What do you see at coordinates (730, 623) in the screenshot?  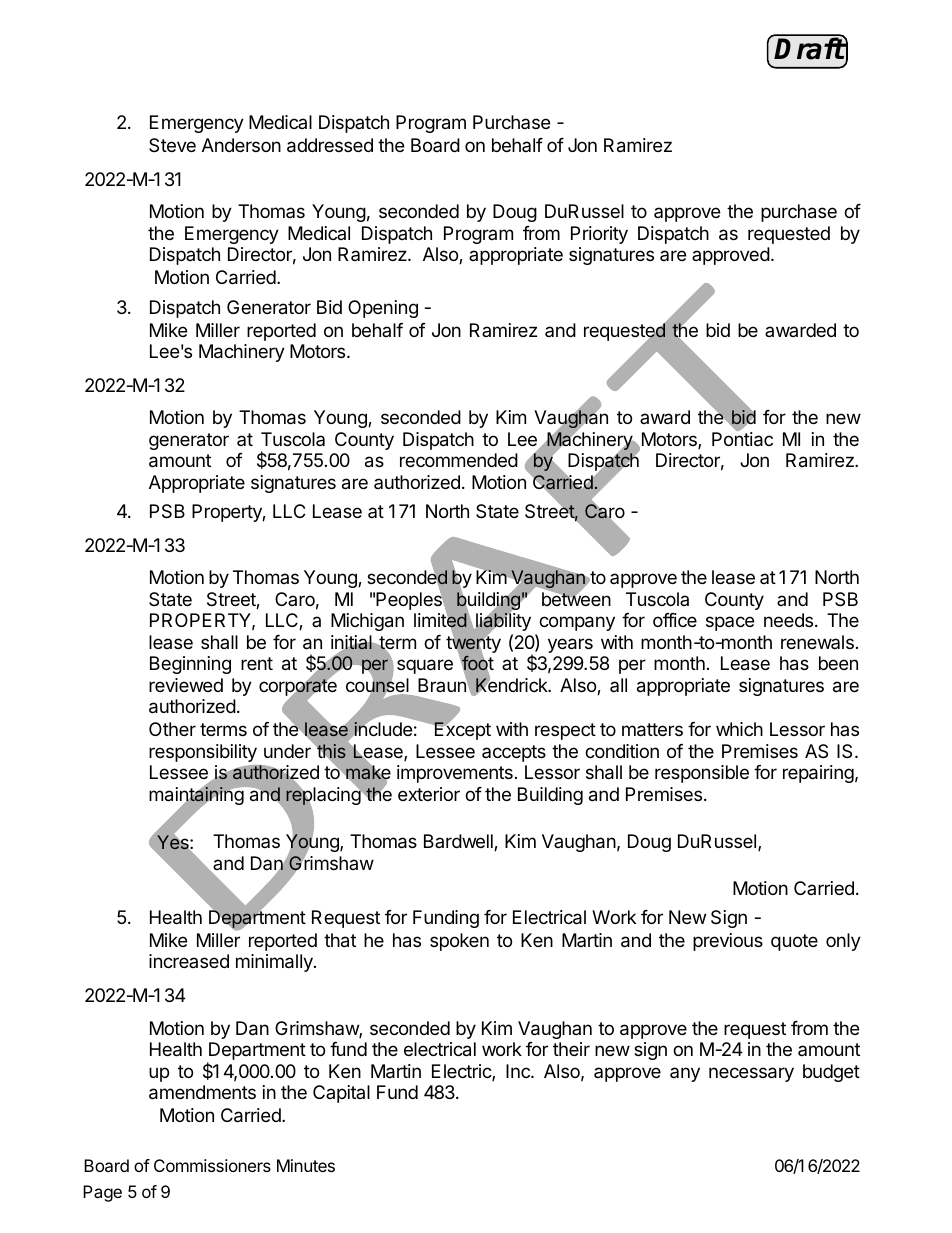 I see `space` at bounding box center [730, 623].
